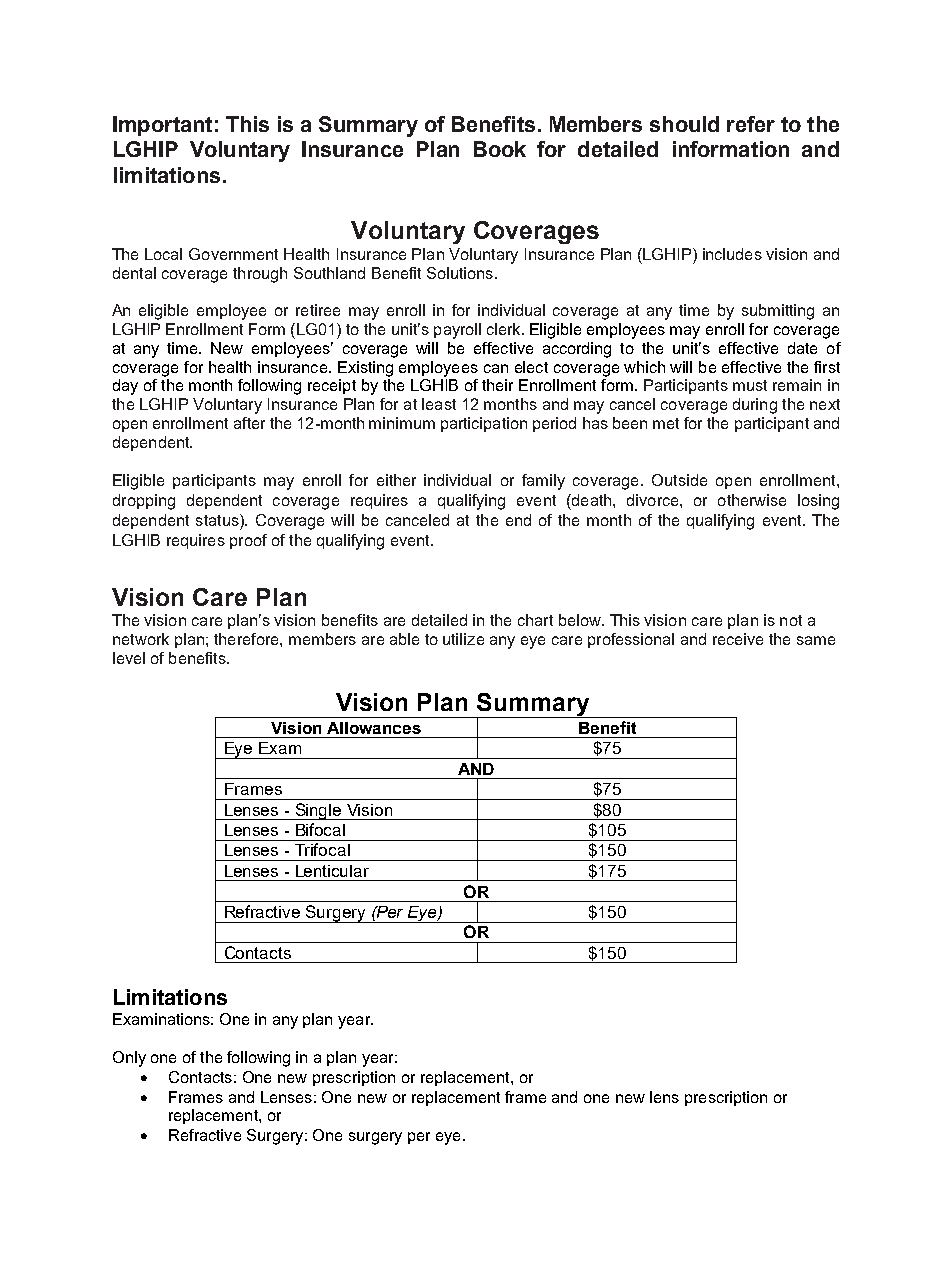 The width and height of the page is (952, 1272). Describe the element at coordinates (791, 620) in the page. I see `not` at that location.
